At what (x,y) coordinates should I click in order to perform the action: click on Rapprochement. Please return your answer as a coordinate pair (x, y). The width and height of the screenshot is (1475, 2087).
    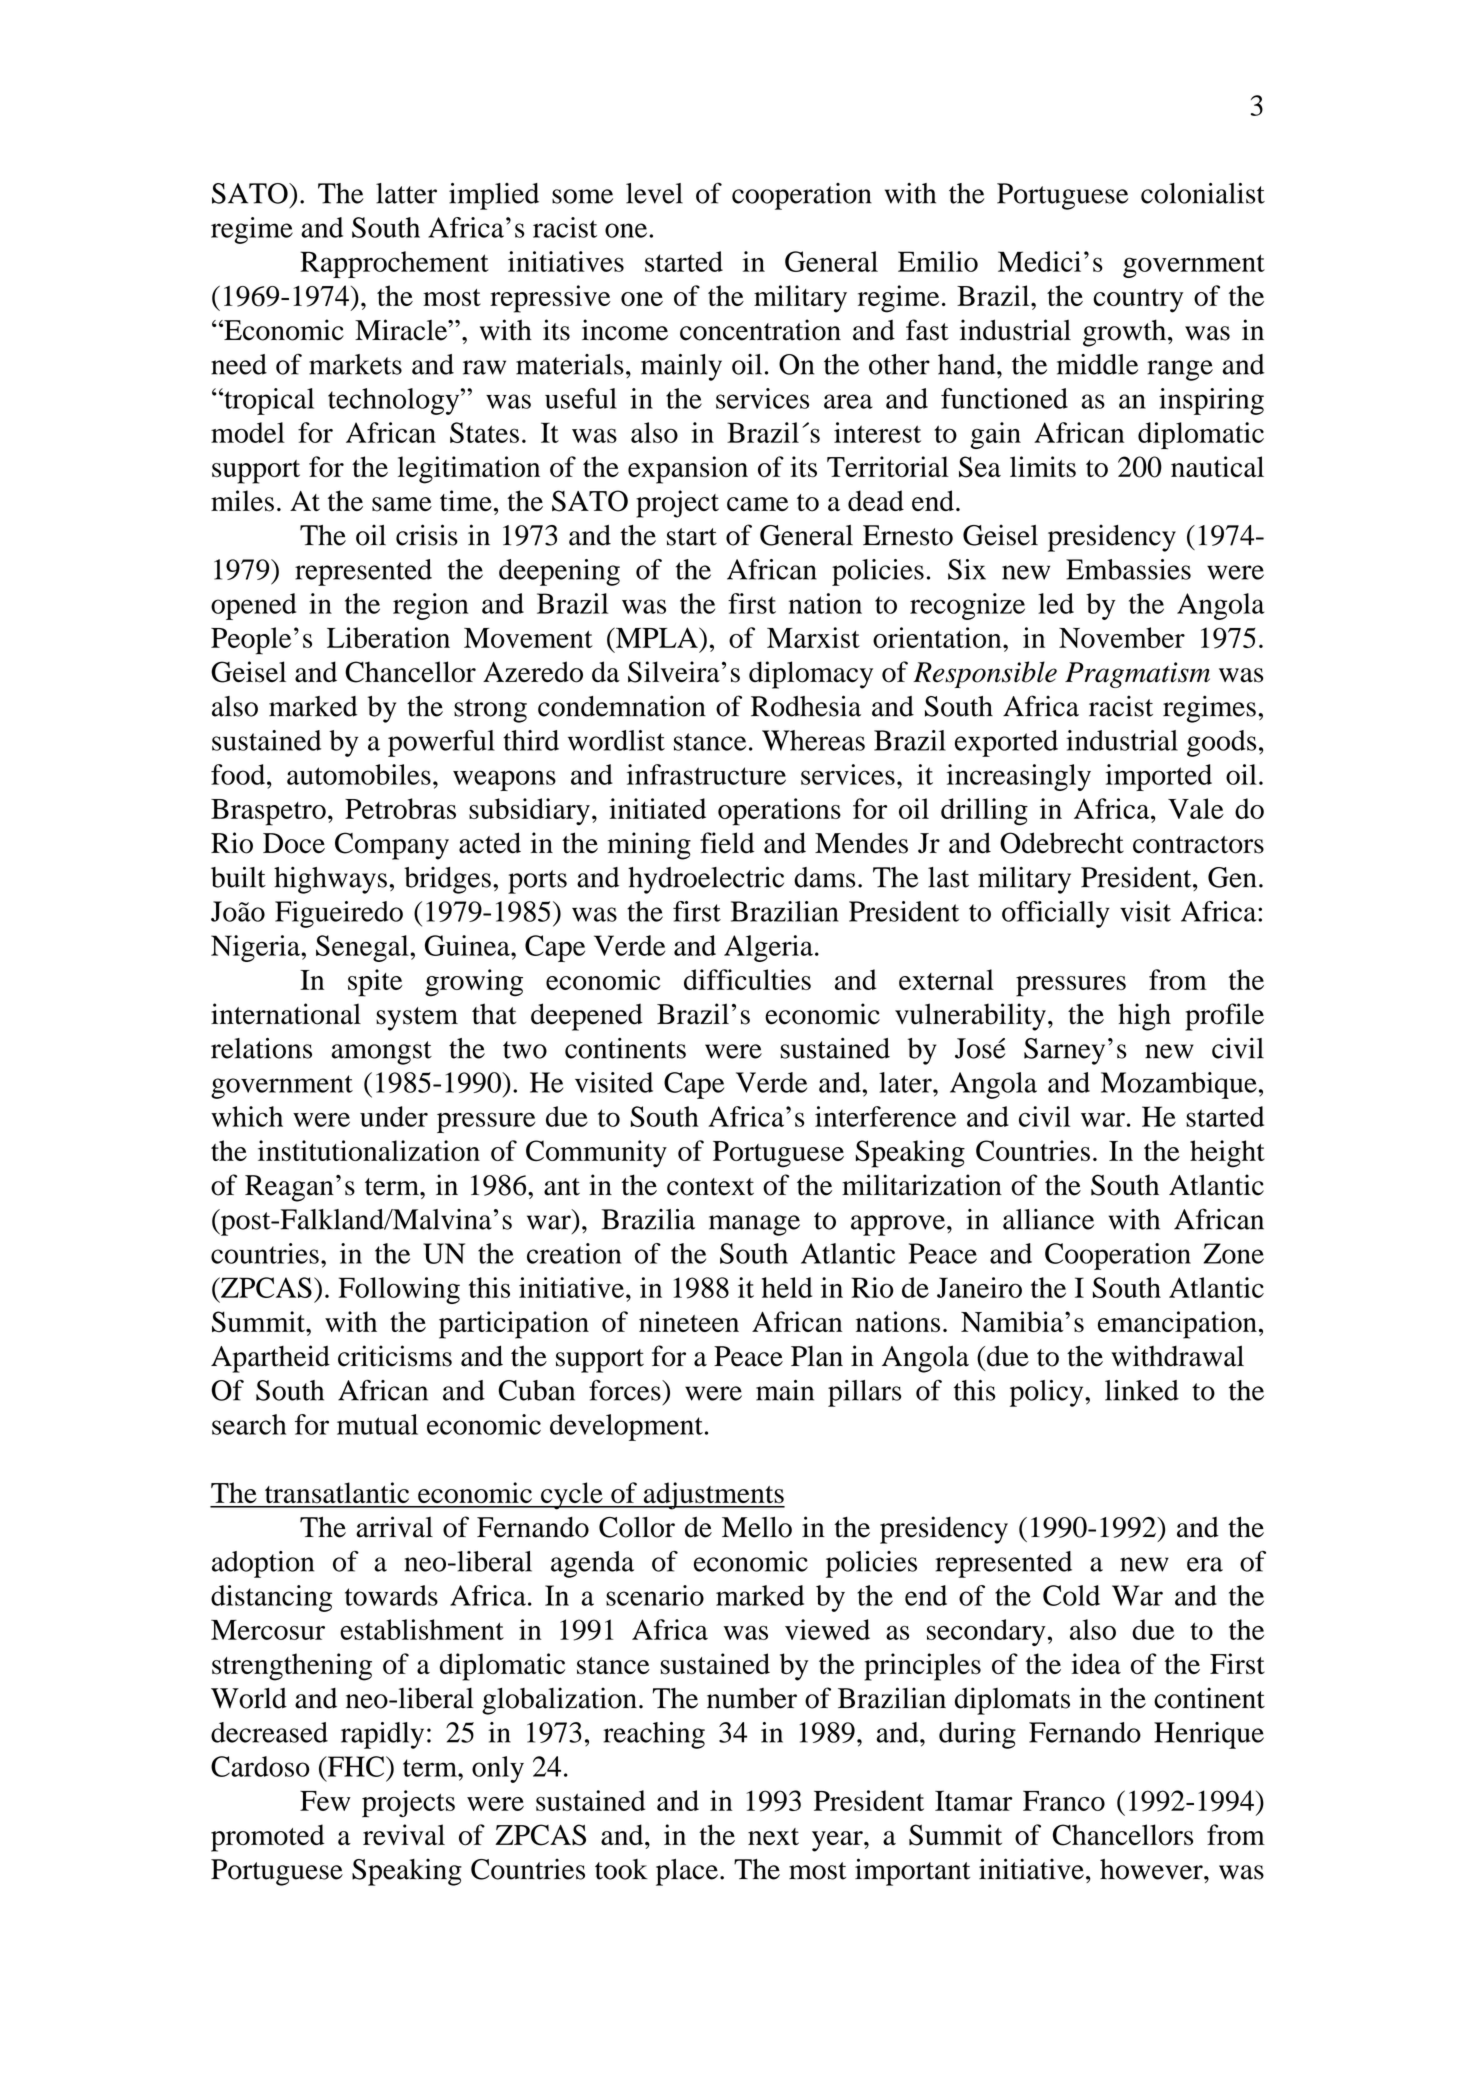
    Looking at the image, I should click on (394, 264).
